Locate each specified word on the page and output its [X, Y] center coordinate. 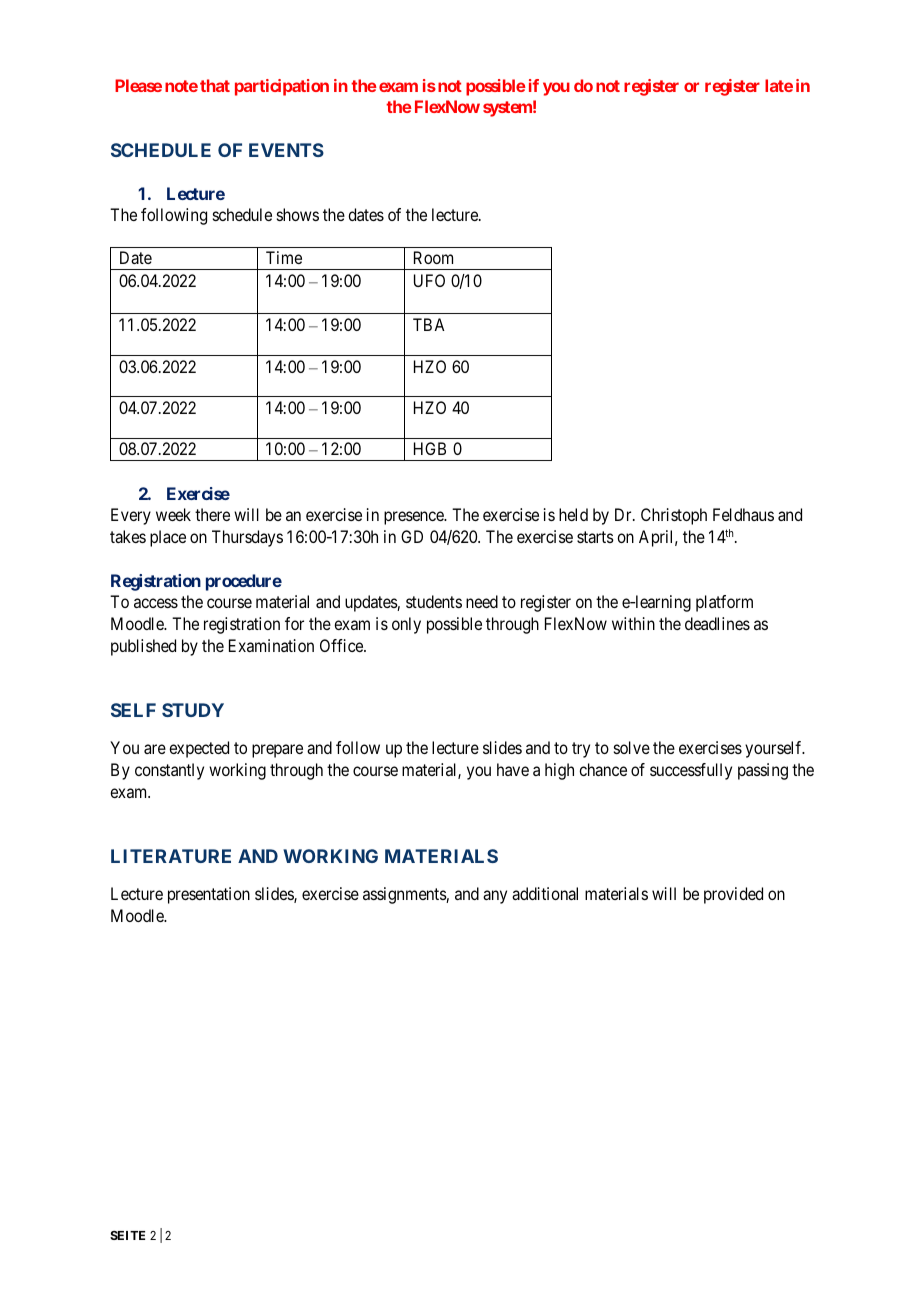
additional [545, 893]
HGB [430, 448]
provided [733, 895]
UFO [429, 280]
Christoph [674, 516]
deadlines [717, 623]
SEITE [127, 1235]
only [406, 625]
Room [433, 257]
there [212, 514]
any [495, 897]
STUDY [193, 710]
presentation [209, 895]
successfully [691, 771]
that [215, 85]
